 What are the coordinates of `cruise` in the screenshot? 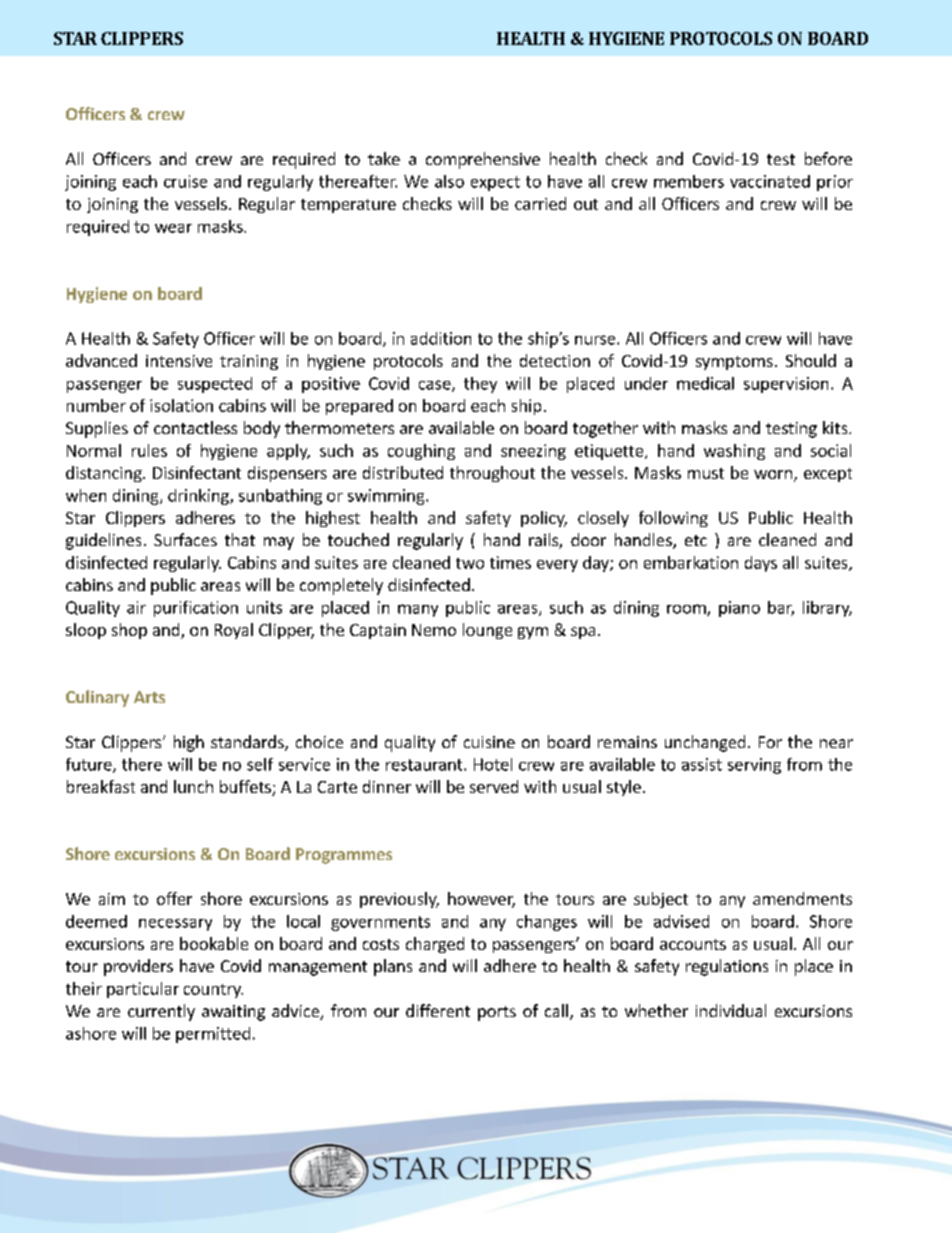 It's located at (185, 181).
